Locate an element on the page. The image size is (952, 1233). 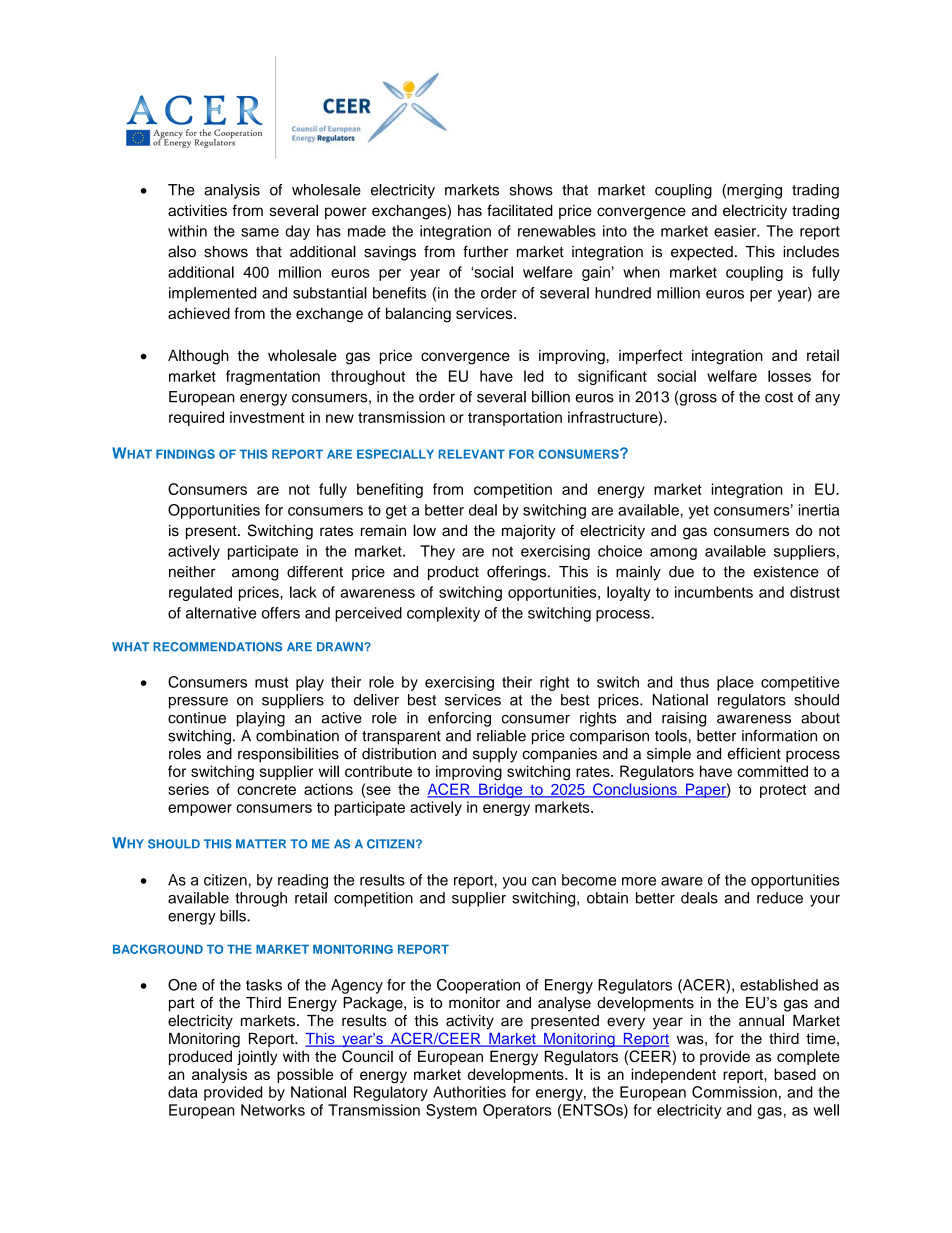
same is located at coordinates (260, 232).
